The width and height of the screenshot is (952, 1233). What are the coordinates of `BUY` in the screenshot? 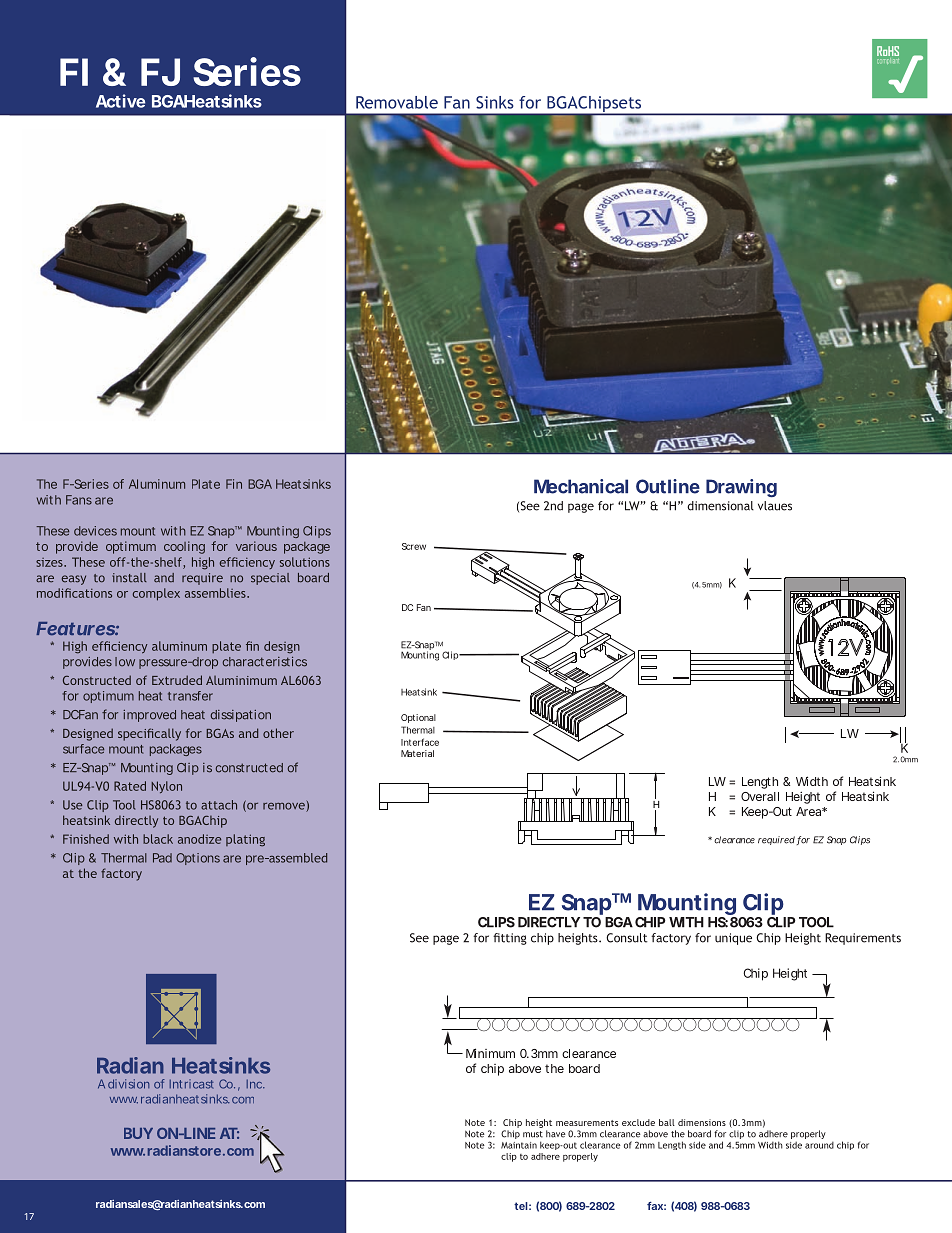 It's located at (138, 1133).
